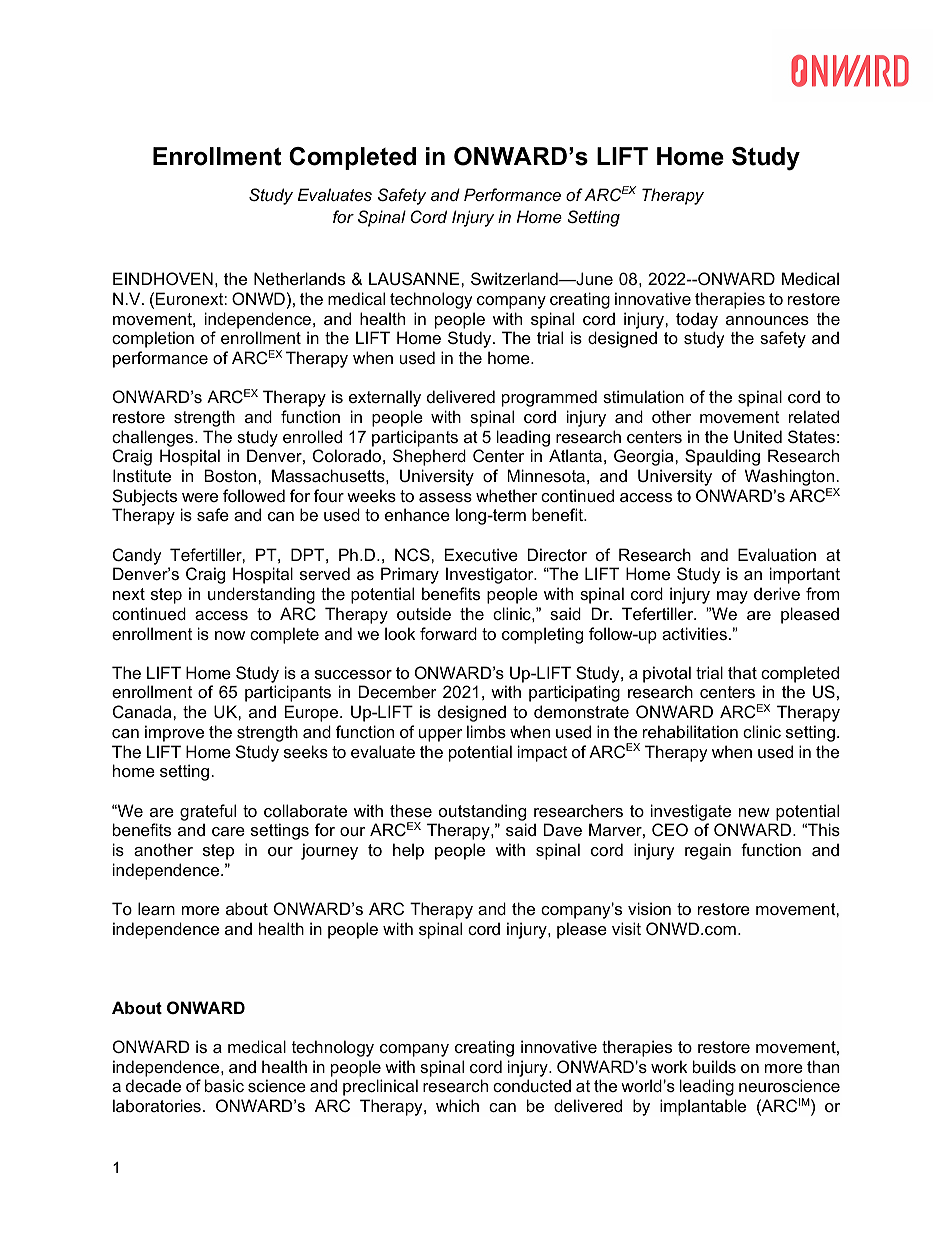 The width and height of the image is (952, 1233). I want to click on LAUSANNE, so click(415, 278).
